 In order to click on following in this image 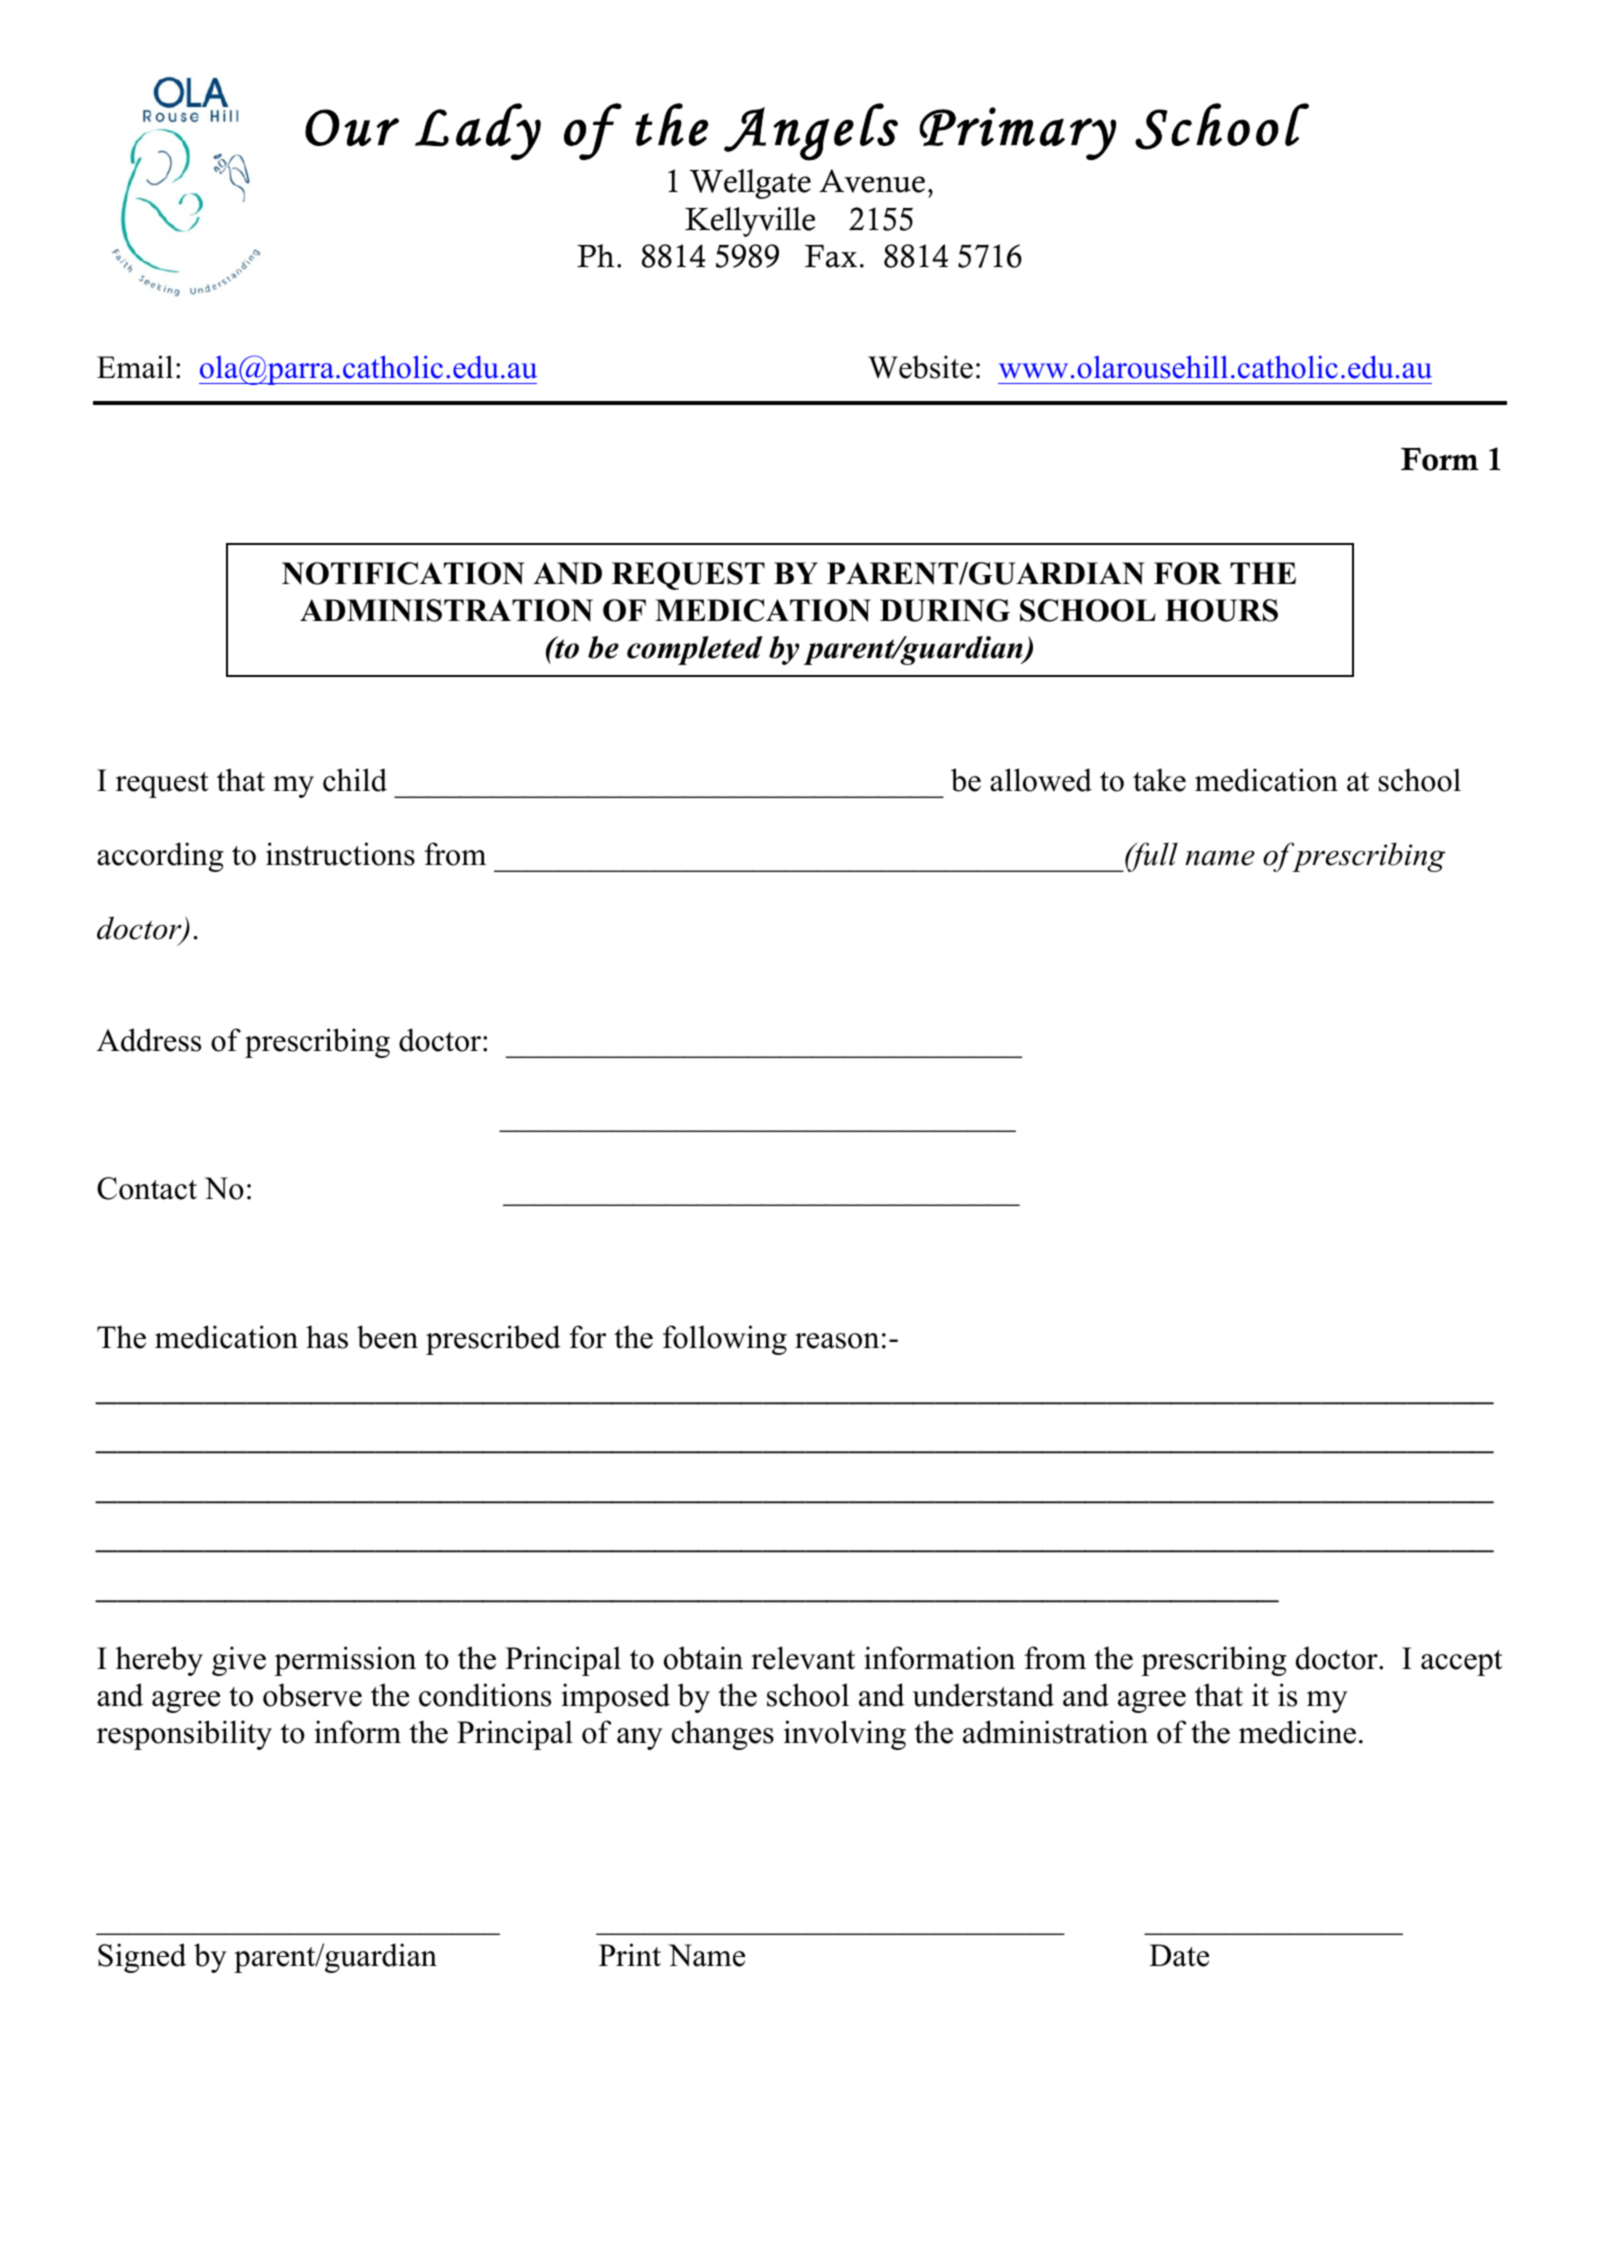, I will do `click(725, 1340)`.
